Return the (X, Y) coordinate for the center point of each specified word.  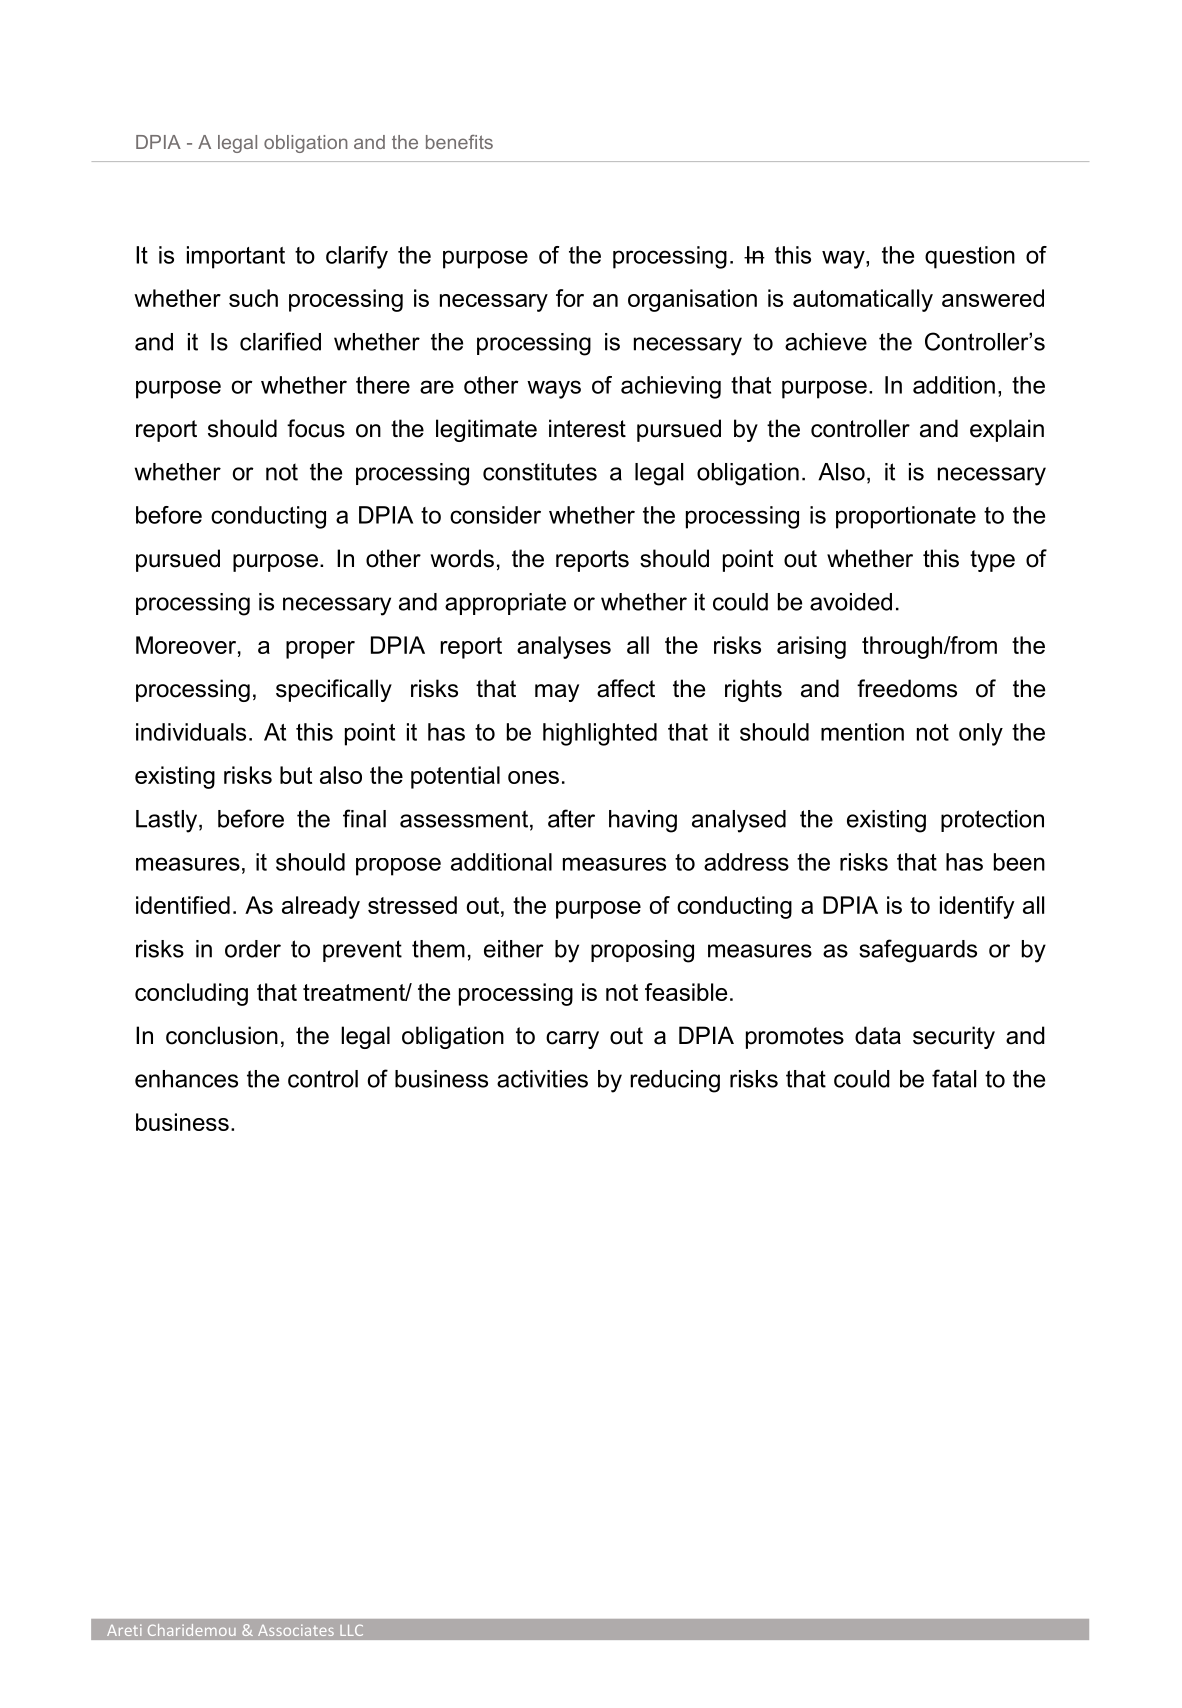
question (970, 257)
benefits (459, 142)
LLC (351, 1630)
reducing (675, 1081)
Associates (296, 1630)
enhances (186, 1079)
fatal (954, 1078)
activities (542, 1079)
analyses (564, 647)
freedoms (907, 688)
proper (320, 650)
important (236, 257)
